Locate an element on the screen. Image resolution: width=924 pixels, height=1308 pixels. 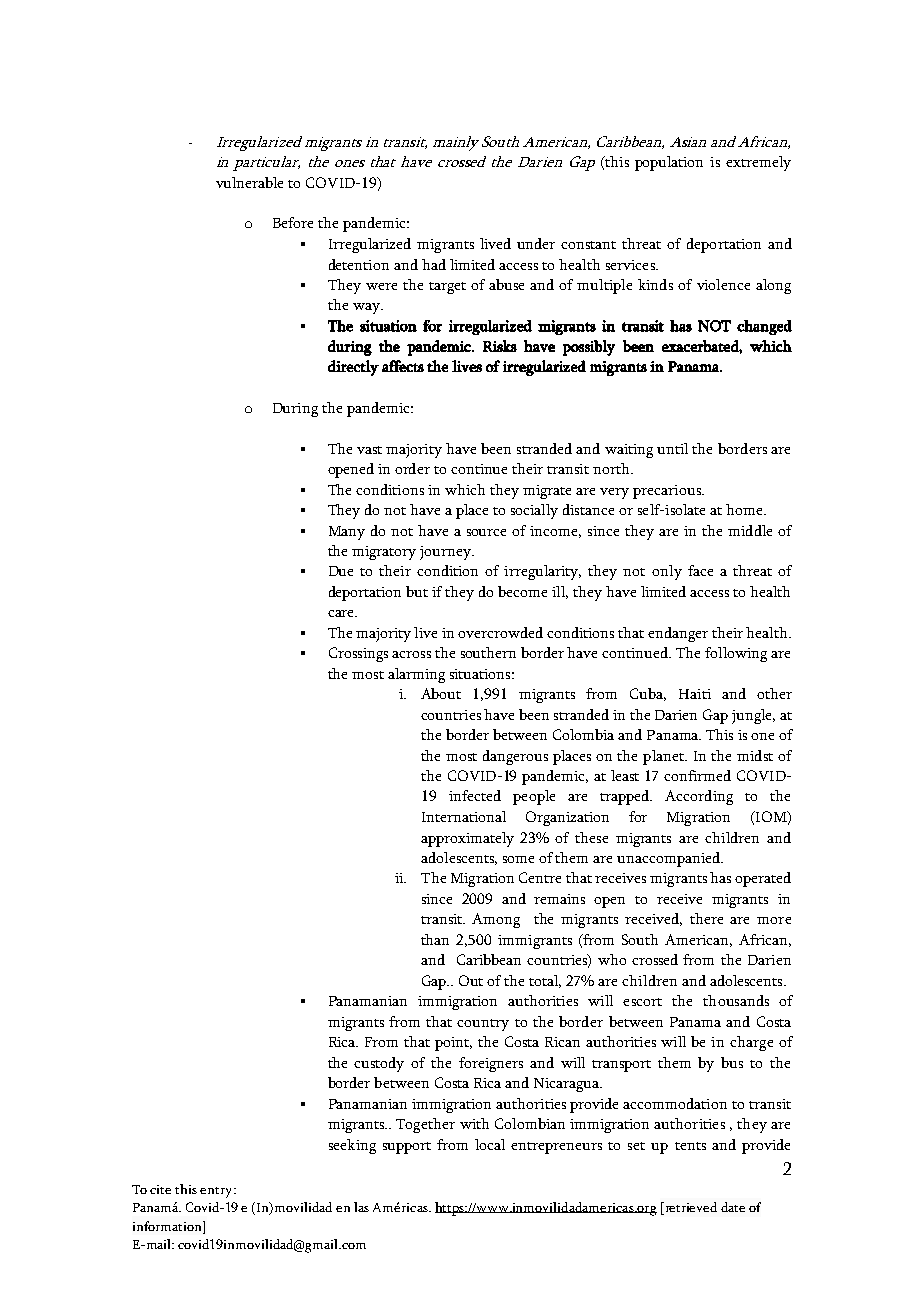
had is located at coordinates (434, 264).
